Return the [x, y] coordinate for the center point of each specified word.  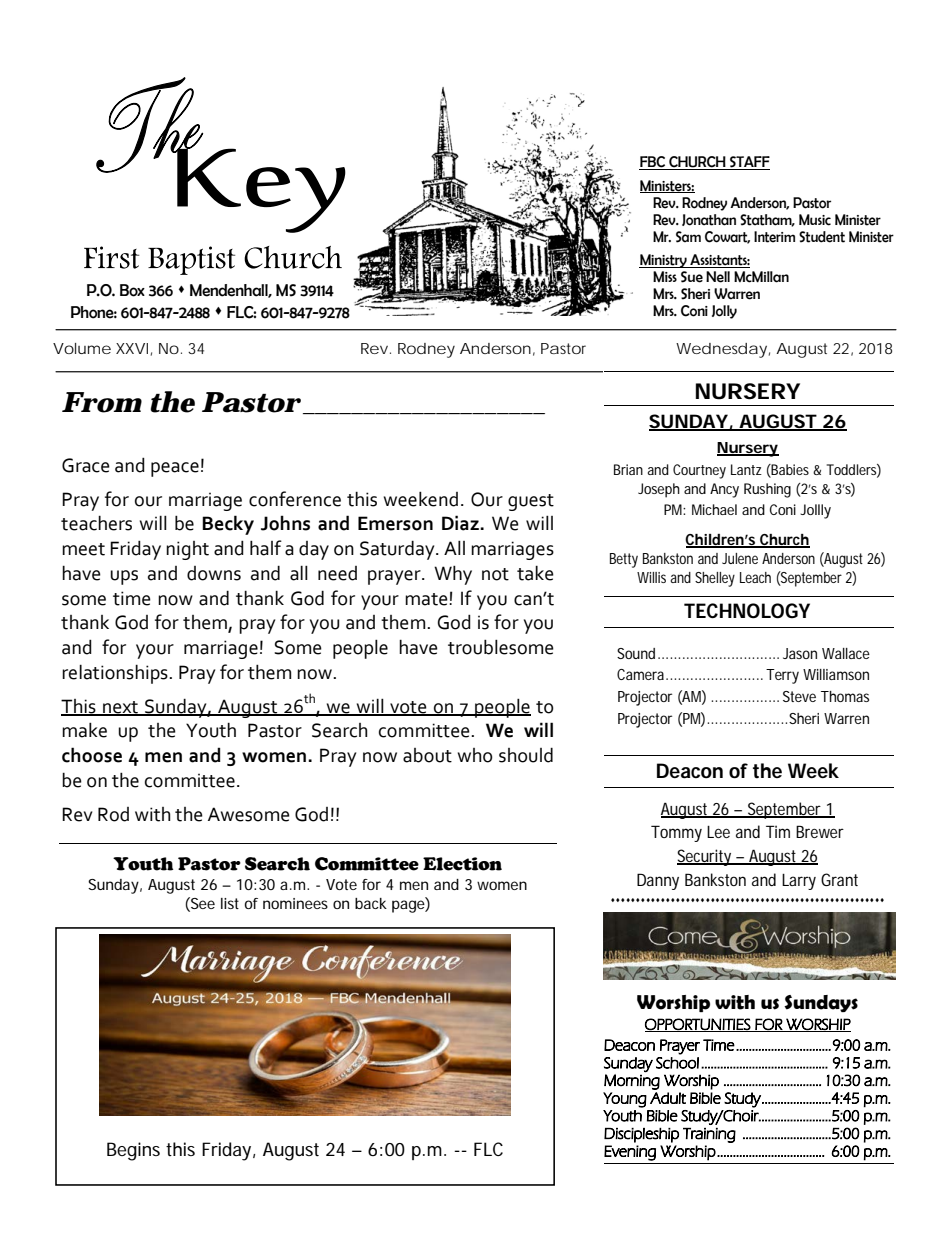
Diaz [461, 523]
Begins [133, 1151]
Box [132, 290]
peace [175, 469]
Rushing [767, 490]
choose [92, 755]
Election [462, 864]
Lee [718, 832]
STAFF [749, 163]
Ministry [664, 261]
